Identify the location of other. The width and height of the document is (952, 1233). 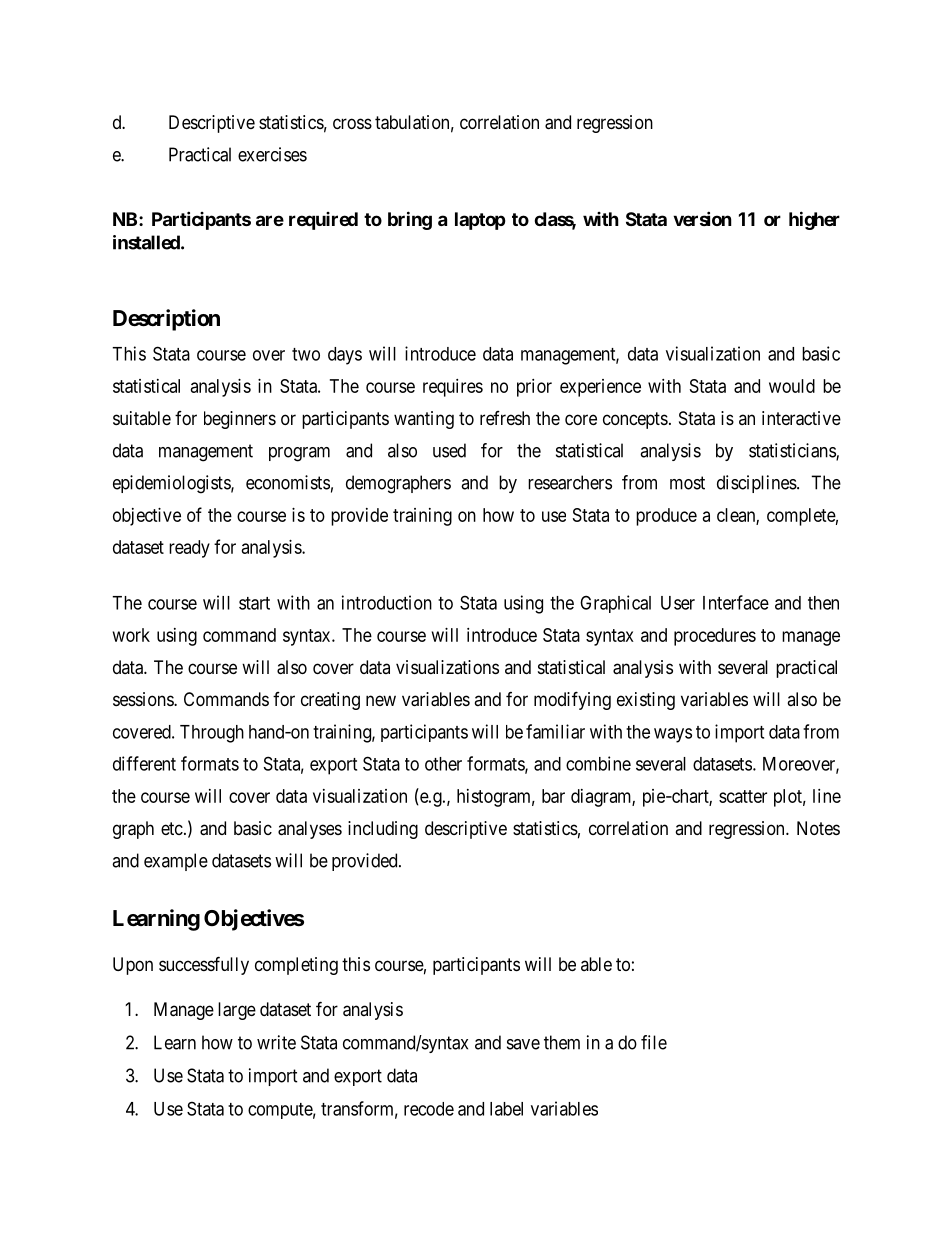
(443, 764).
